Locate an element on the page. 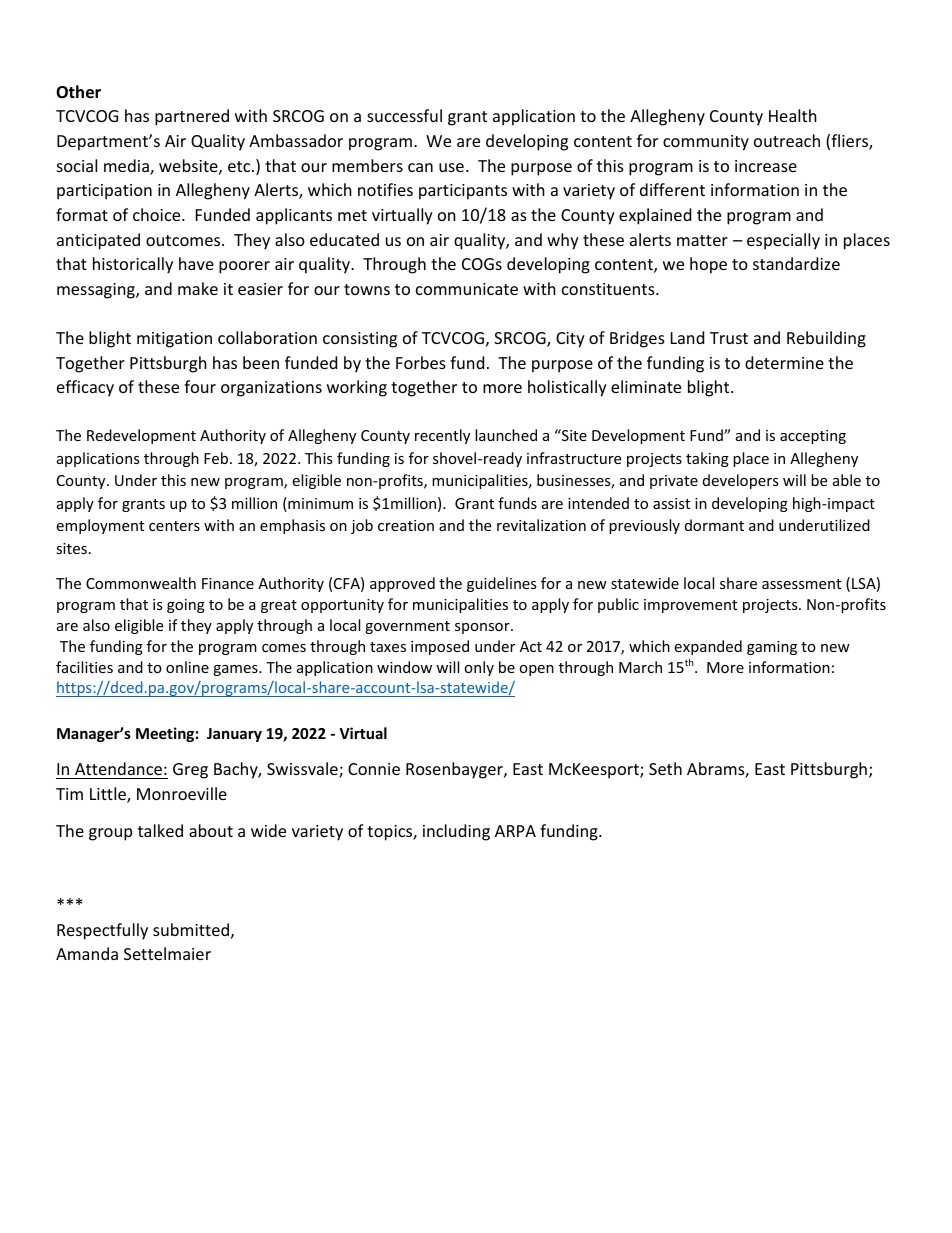  successful is located at coordinates (404, 115).
